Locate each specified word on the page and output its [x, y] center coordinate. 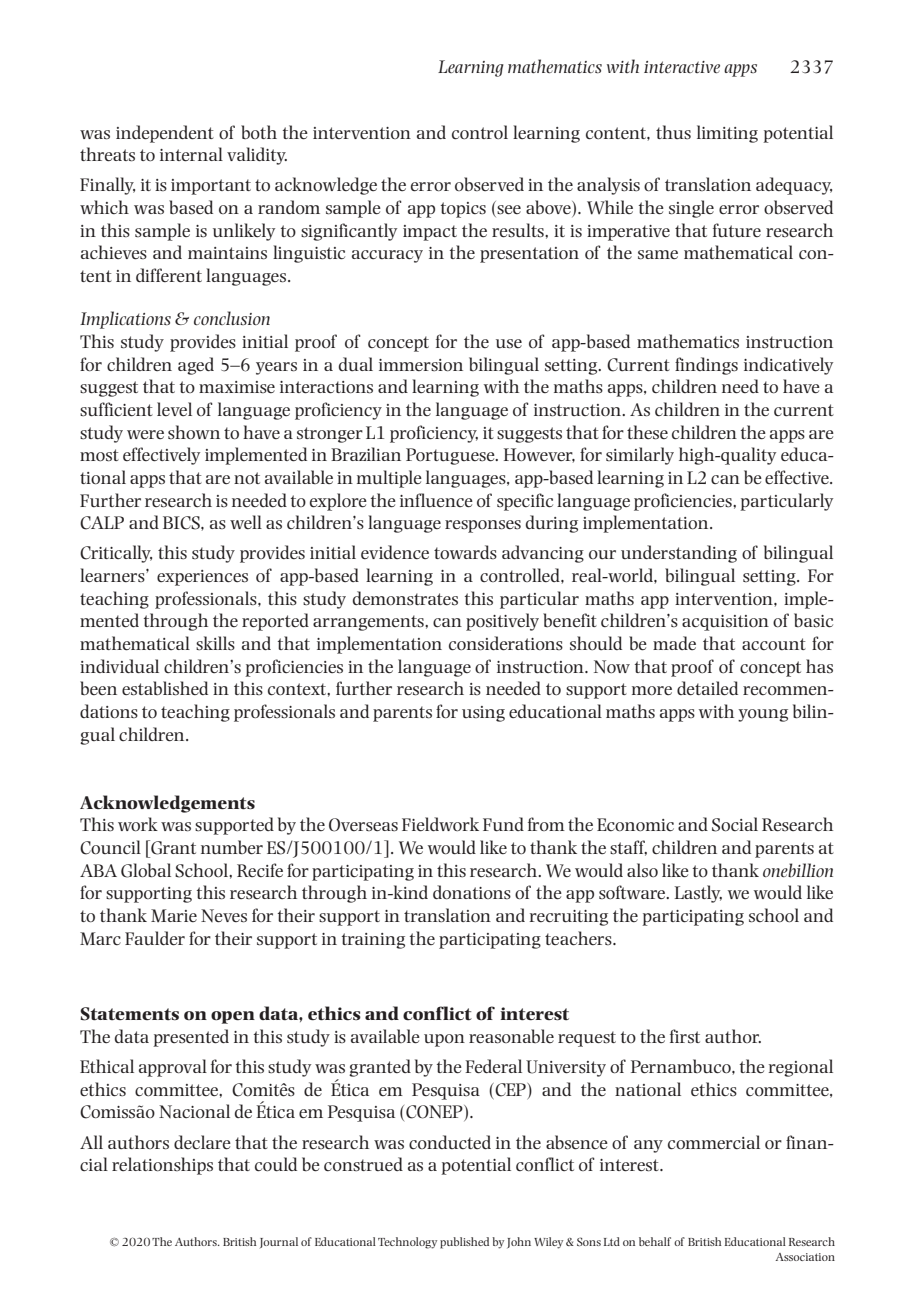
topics [463, 210]
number [232, 847]
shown [194, 432]
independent [165, 134]
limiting [727, 134]
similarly [640, 456]
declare [202, 1142]
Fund [503, 824]
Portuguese [451, 456]
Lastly [698, 894]
